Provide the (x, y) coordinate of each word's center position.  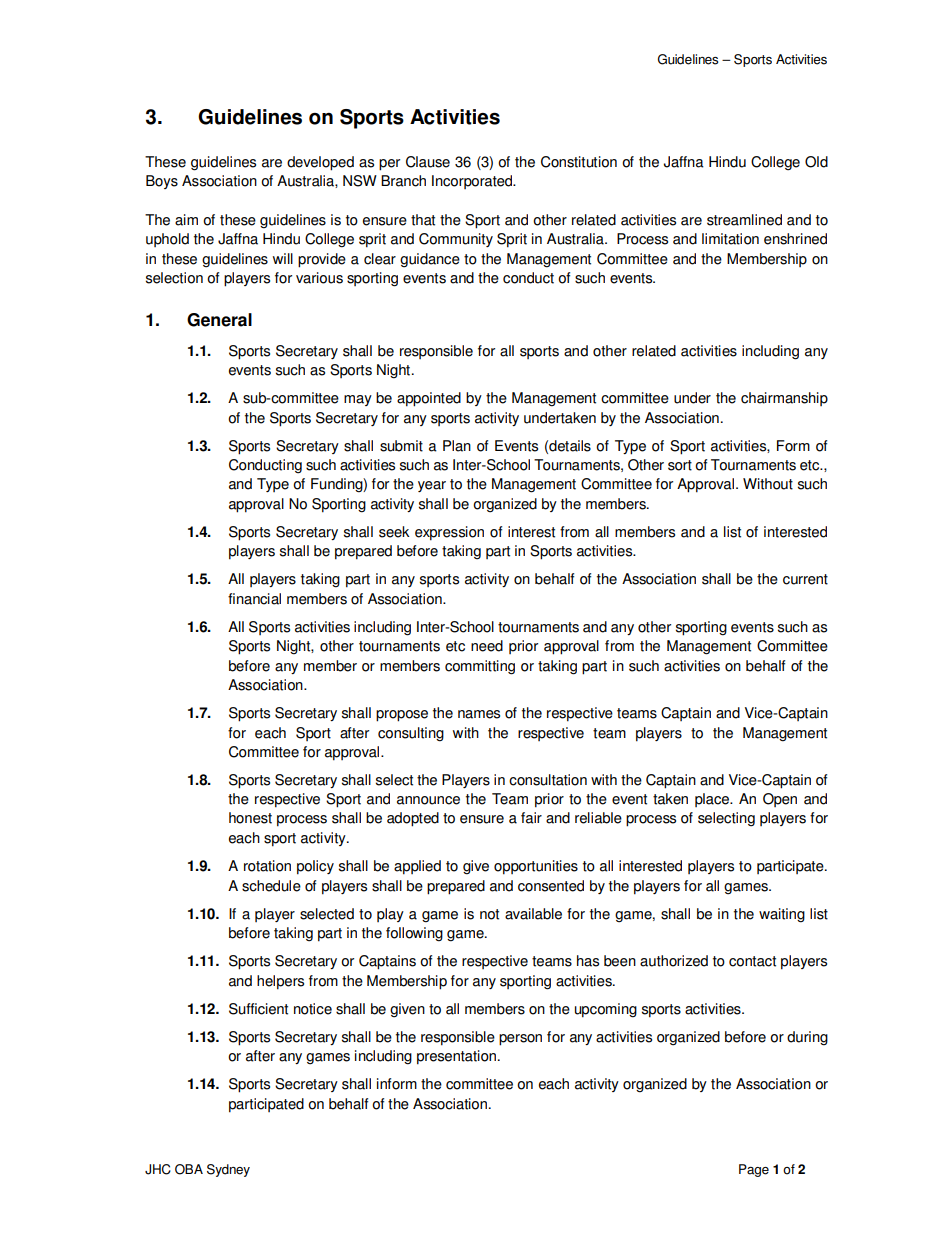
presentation (456, 1057)
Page (754, 1170)
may (358, 400)
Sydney (228, 1170)
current (805, 579)
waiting (782, 915)
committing (480, 667)
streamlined (744, 220)
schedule (271, 886)
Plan (457, 446)
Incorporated (473, 182)
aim (186, 220)
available (533, 914)
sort (680, 465)
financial (254, 599)
